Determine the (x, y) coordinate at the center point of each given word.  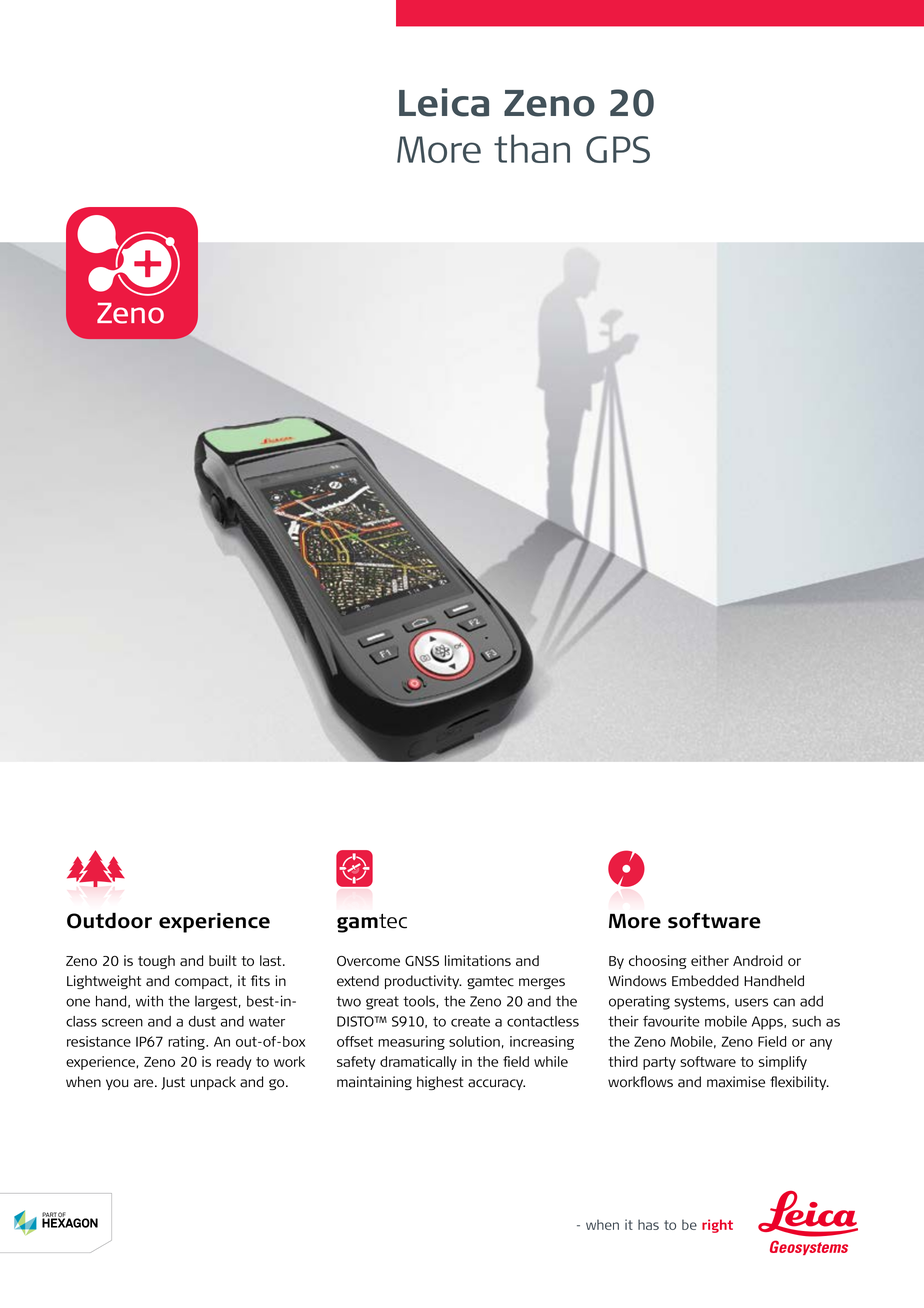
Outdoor (109, 920)
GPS (618, 149)
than (532, 148)
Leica (444, 102)
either (710, 960)
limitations (478, 960)
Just (173, 1083)
